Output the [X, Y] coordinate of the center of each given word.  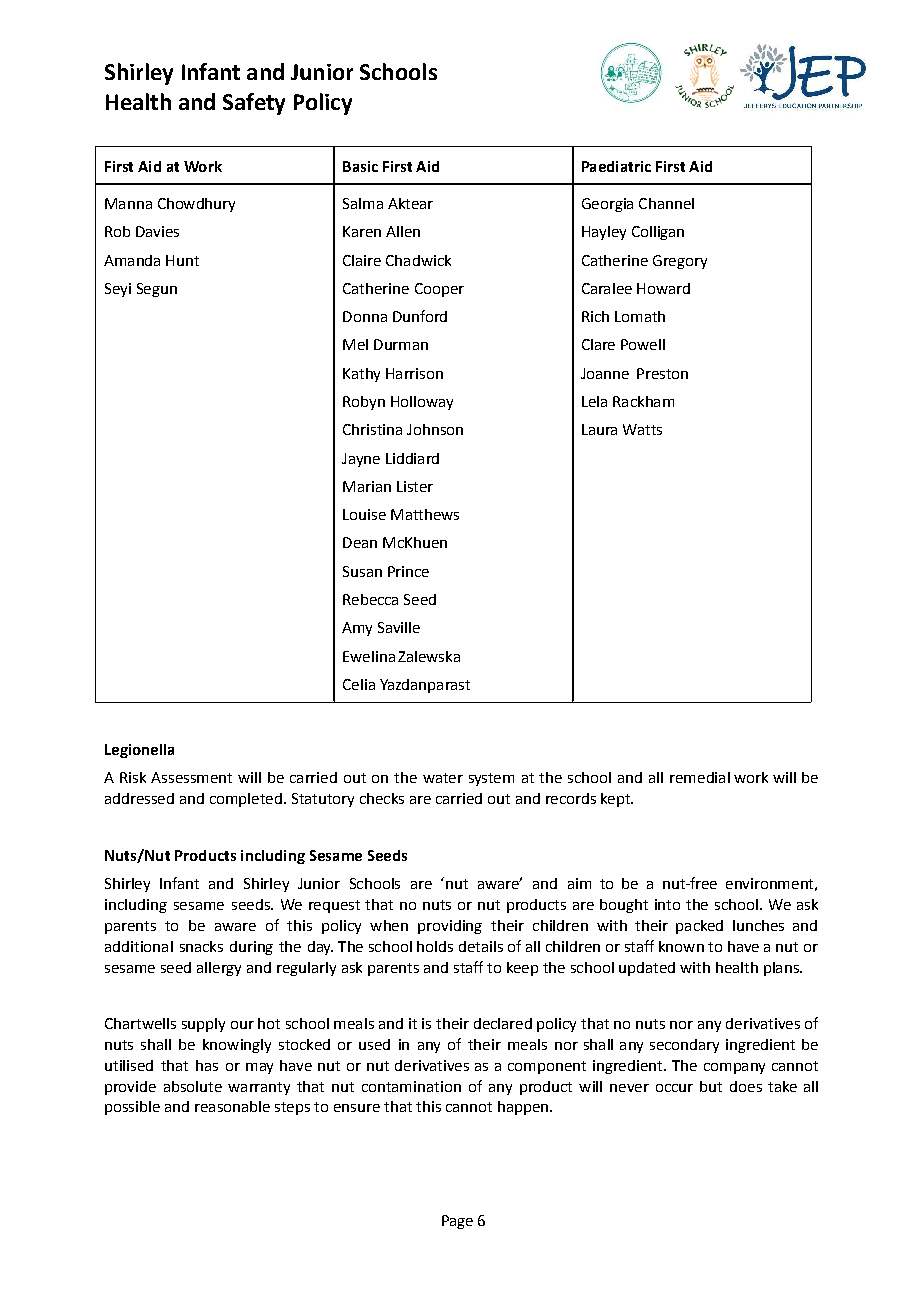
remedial [700, 777]
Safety [254, 104]
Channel [666, 203]
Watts [642, 429]
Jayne [361, 460]
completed [246, 800]
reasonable [232, 1106]
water [443, 778]
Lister [415, 486]
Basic [360, 166]
